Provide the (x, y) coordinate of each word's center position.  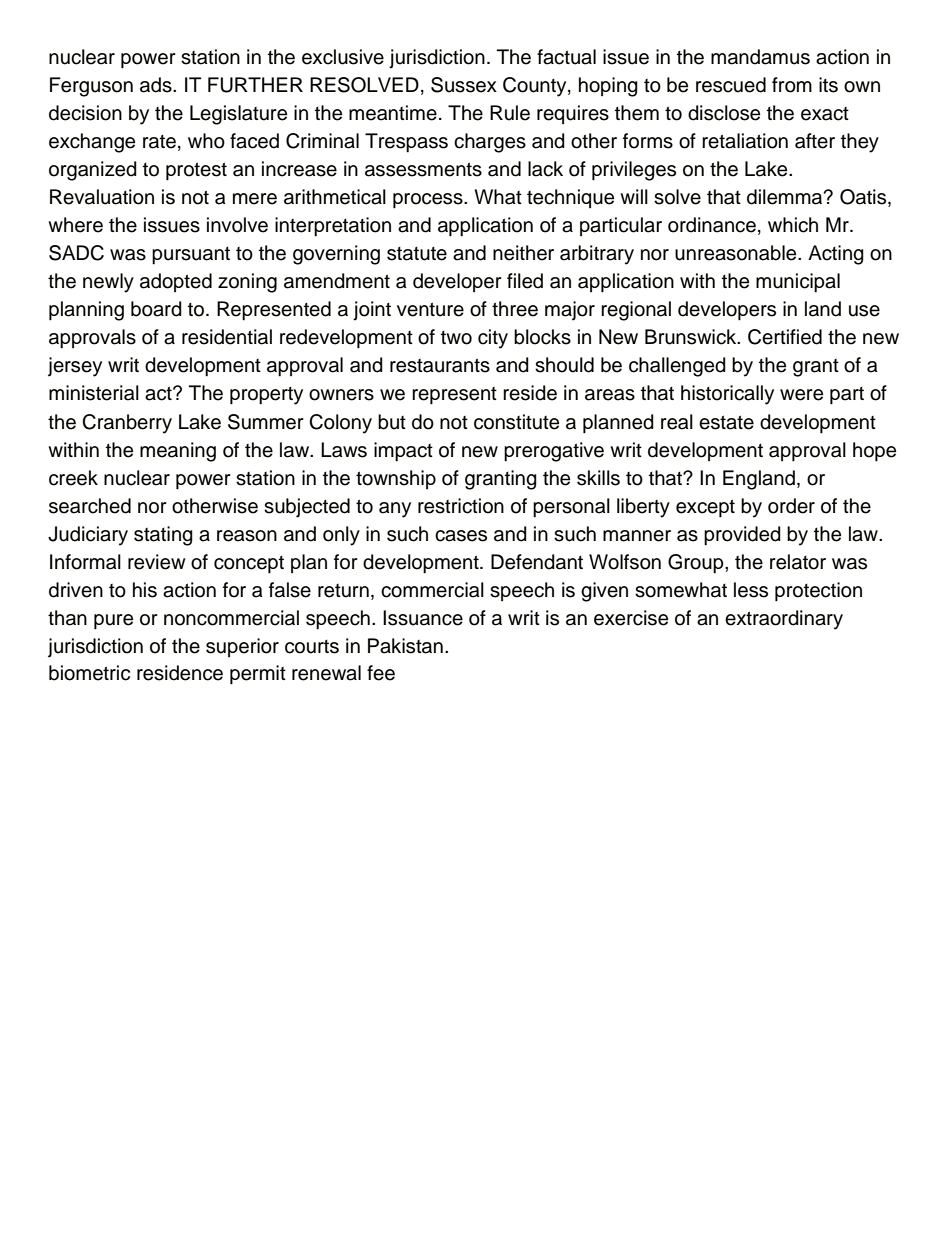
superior (242, 647)
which (793, 225)
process (429, 201)
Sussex (464, 85)
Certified (785, 337)
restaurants (440, 365)
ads (157, 85)
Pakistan (405, 646)
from (792, 85)
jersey (75, 367)
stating (163, 536)
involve (237, 225)
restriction (461, 506)
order (791, 506)
